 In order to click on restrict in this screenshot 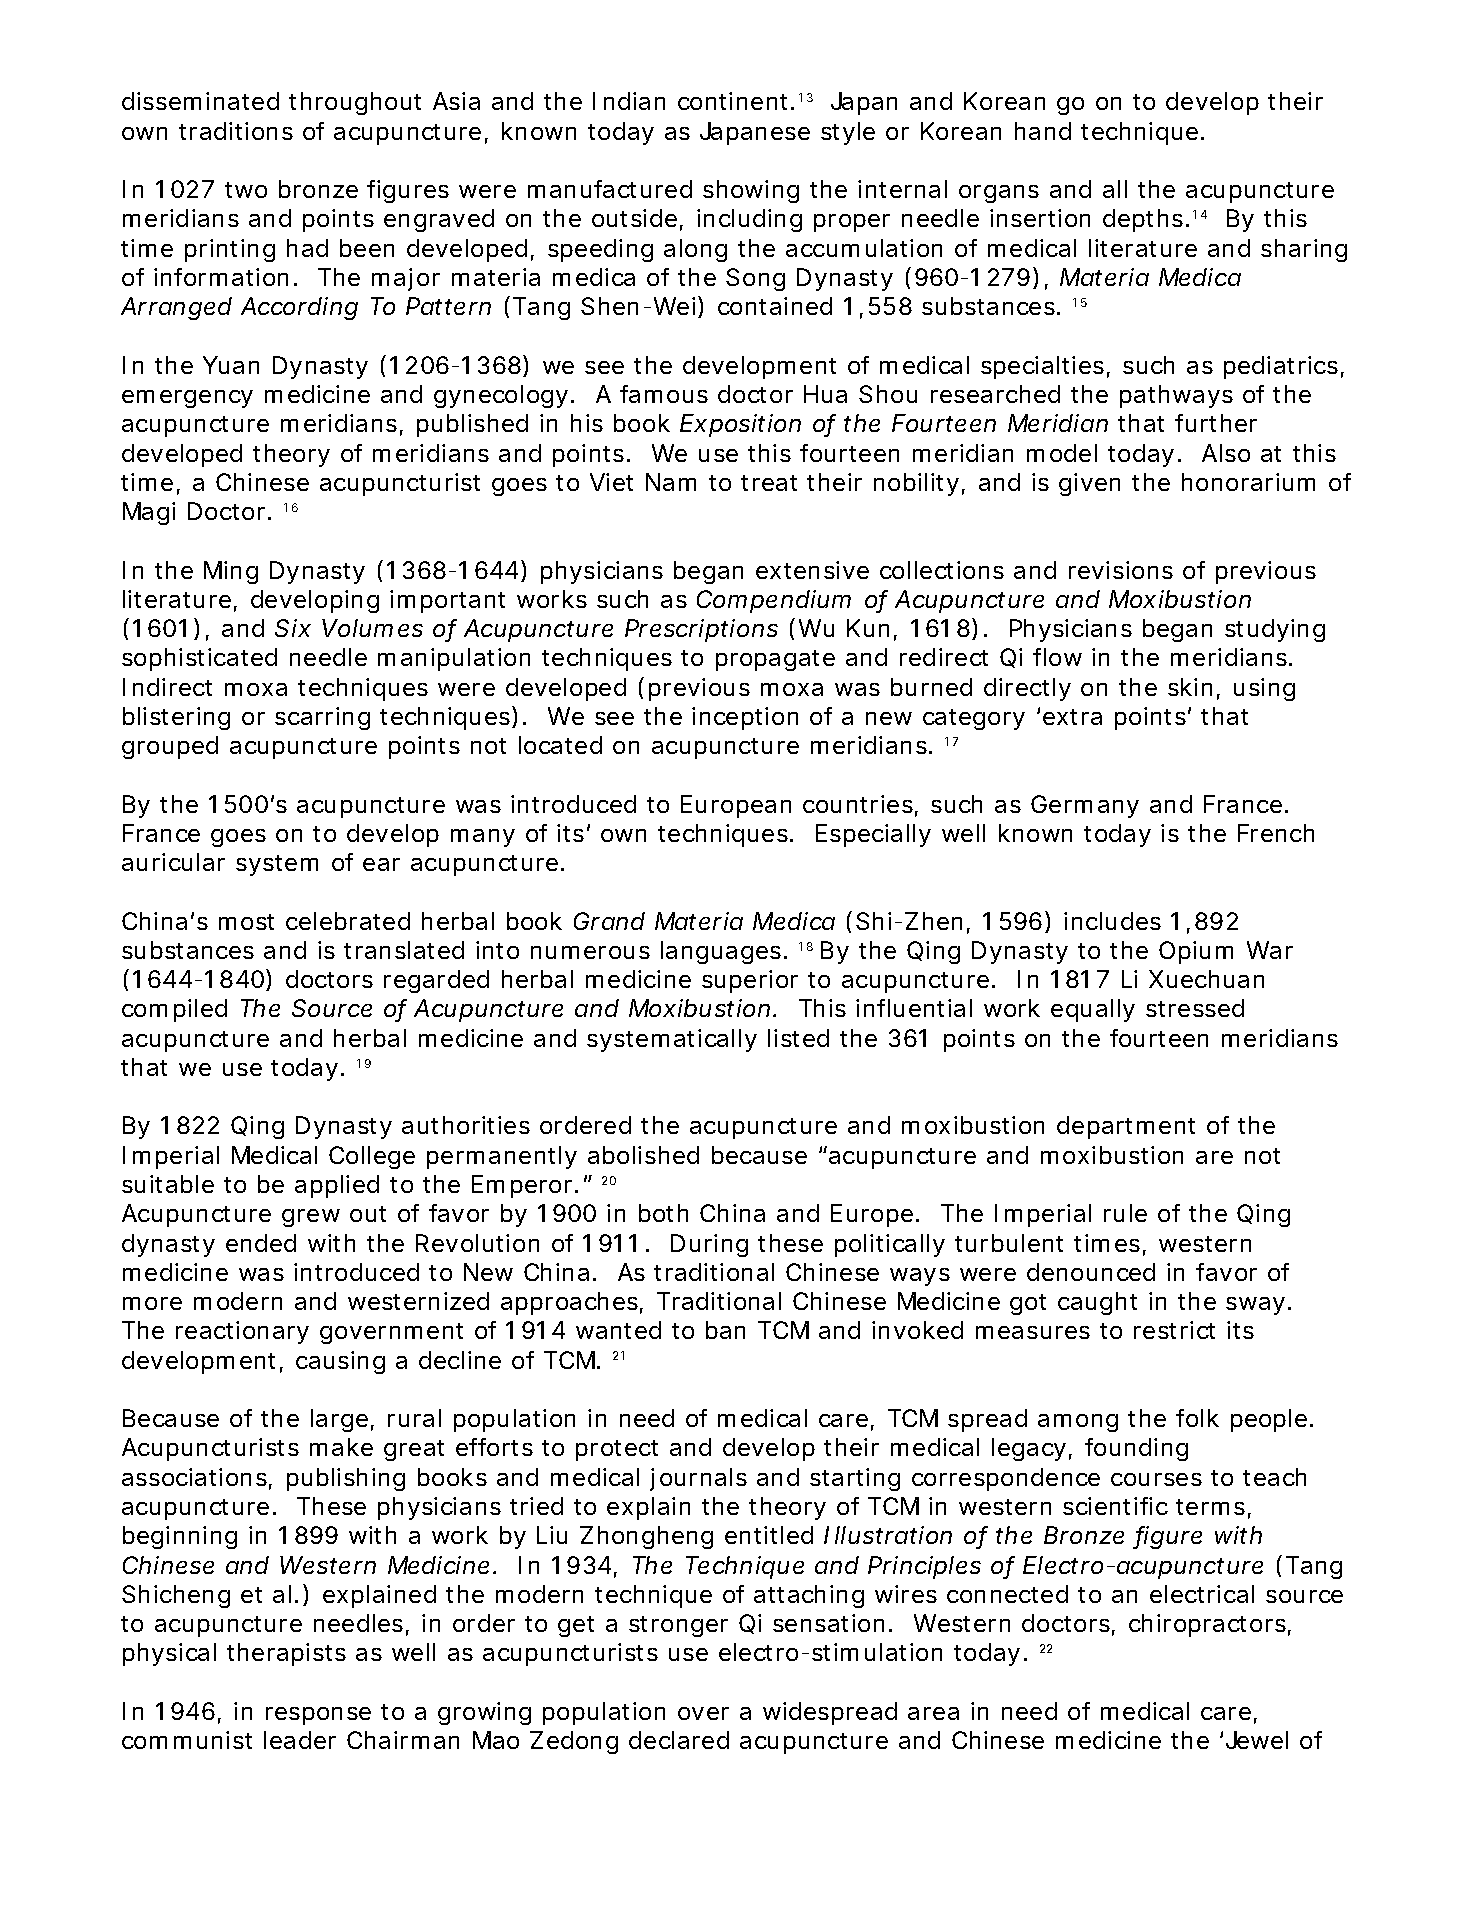, I will do `click(1174, 1330)`.
